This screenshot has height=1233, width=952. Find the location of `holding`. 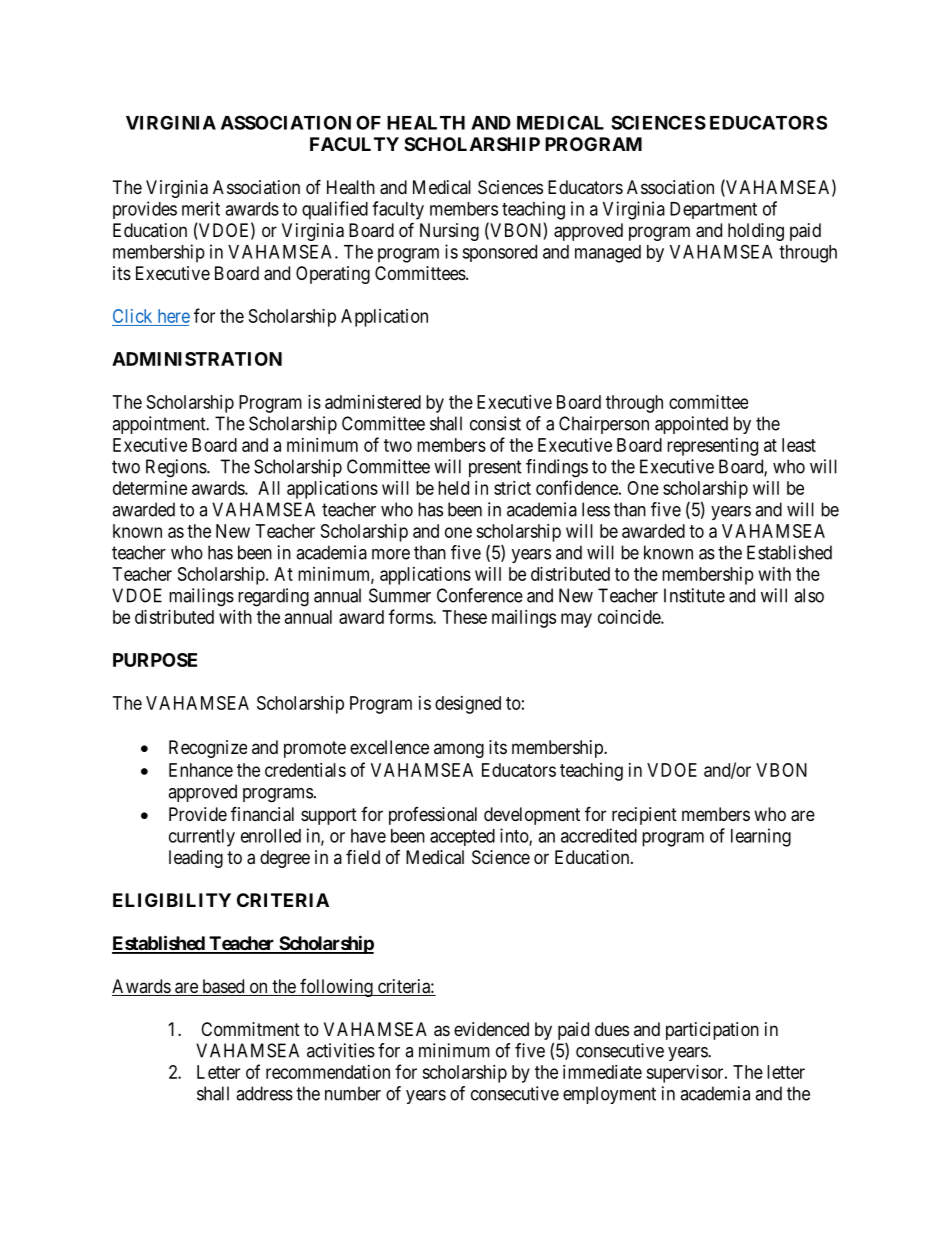

holding is located at coordinates (756, 232).
